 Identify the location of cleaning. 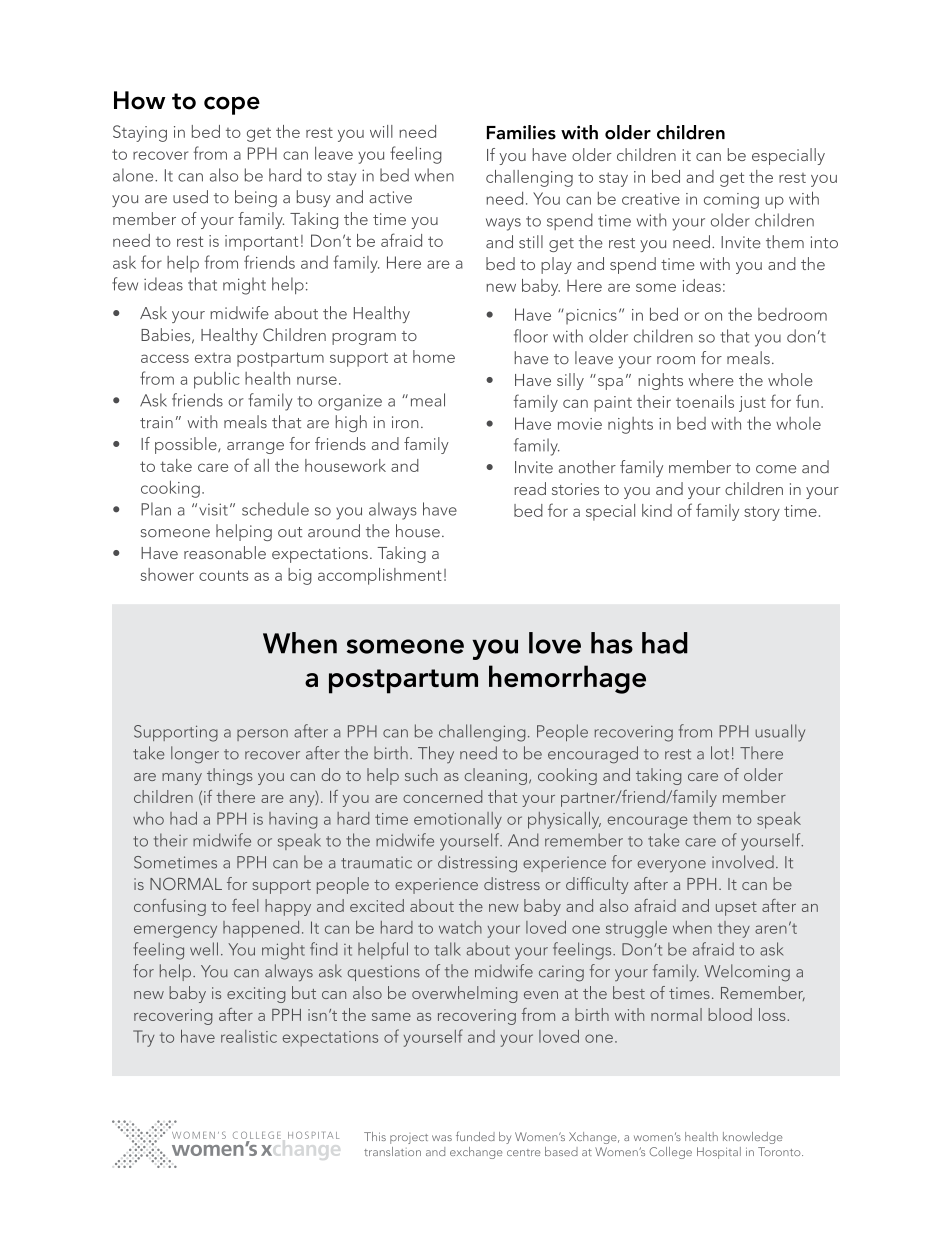
(496, 776).
